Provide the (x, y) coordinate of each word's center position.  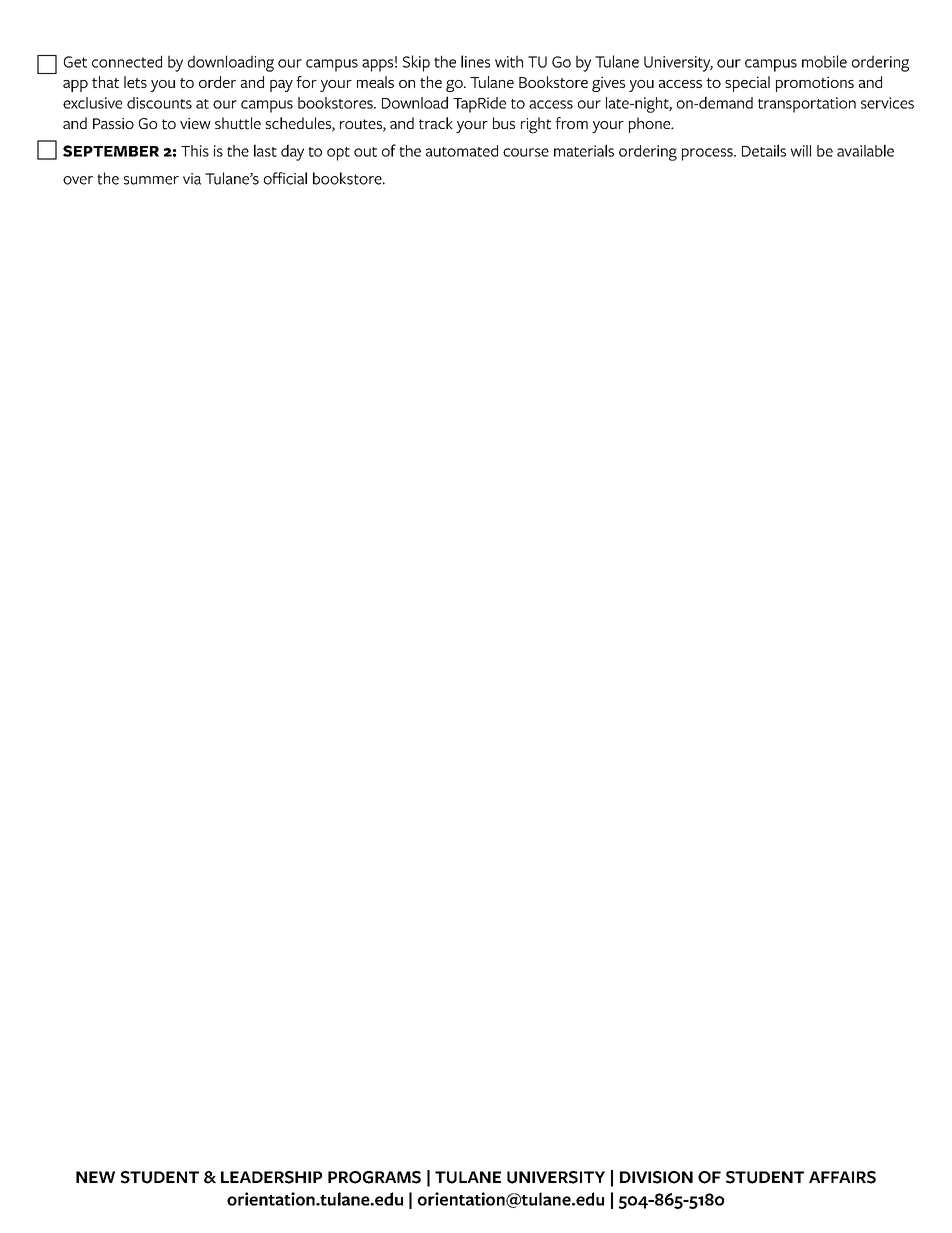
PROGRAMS (374, 1177)
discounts (159, 103)
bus (504, 123)
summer (151, 180)
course (526, 152)
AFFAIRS (842, 1177)
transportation (807, 105)
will (801, 151)
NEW (95, 1177)
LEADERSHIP (271, 1177)
